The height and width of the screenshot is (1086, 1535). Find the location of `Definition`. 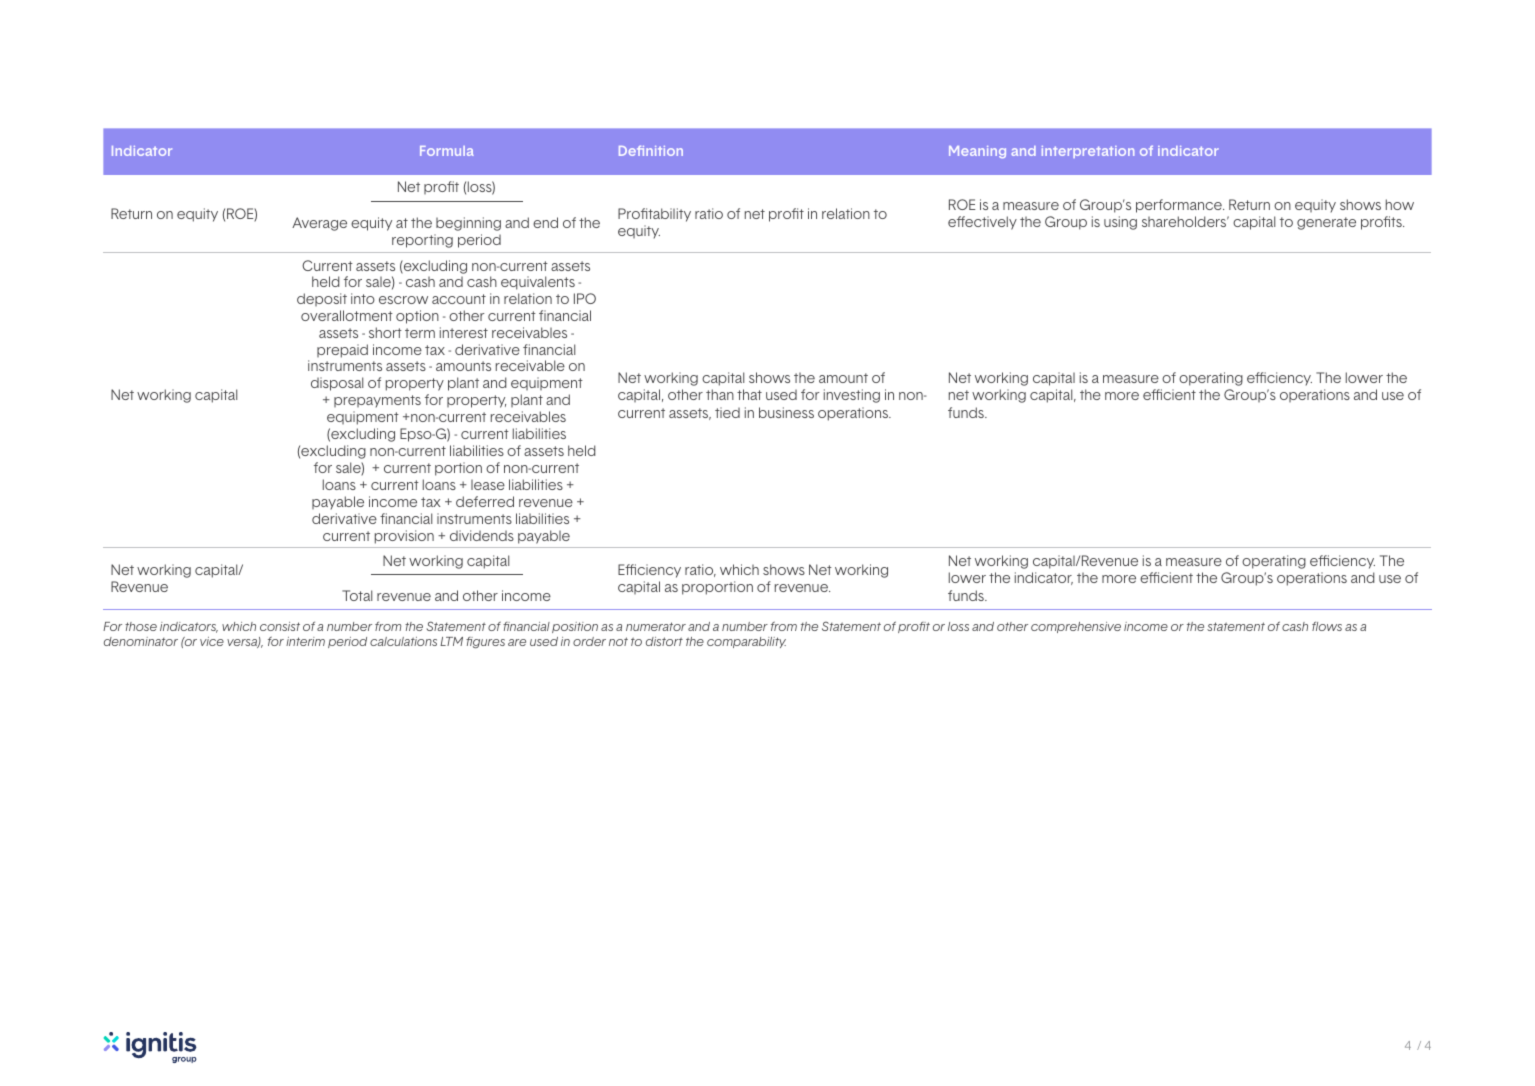

Definition is located at coordinates (651, 150).
